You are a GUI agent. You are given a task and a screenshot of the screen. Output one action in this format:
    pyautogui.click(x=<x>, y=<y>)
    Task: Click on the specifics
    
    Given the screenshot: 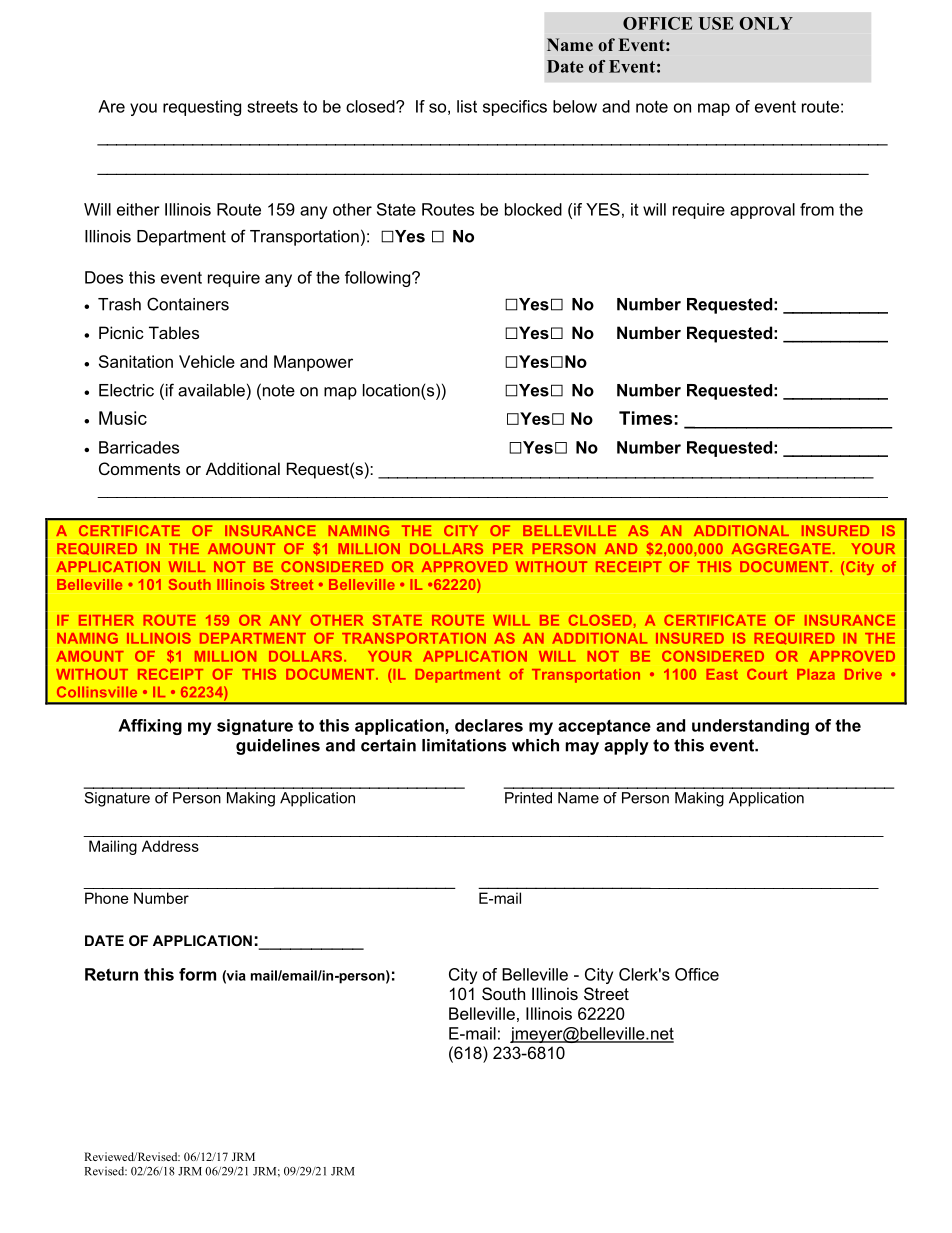 What is the action you would take?
    pyautogui.click(x=515, y=108)
